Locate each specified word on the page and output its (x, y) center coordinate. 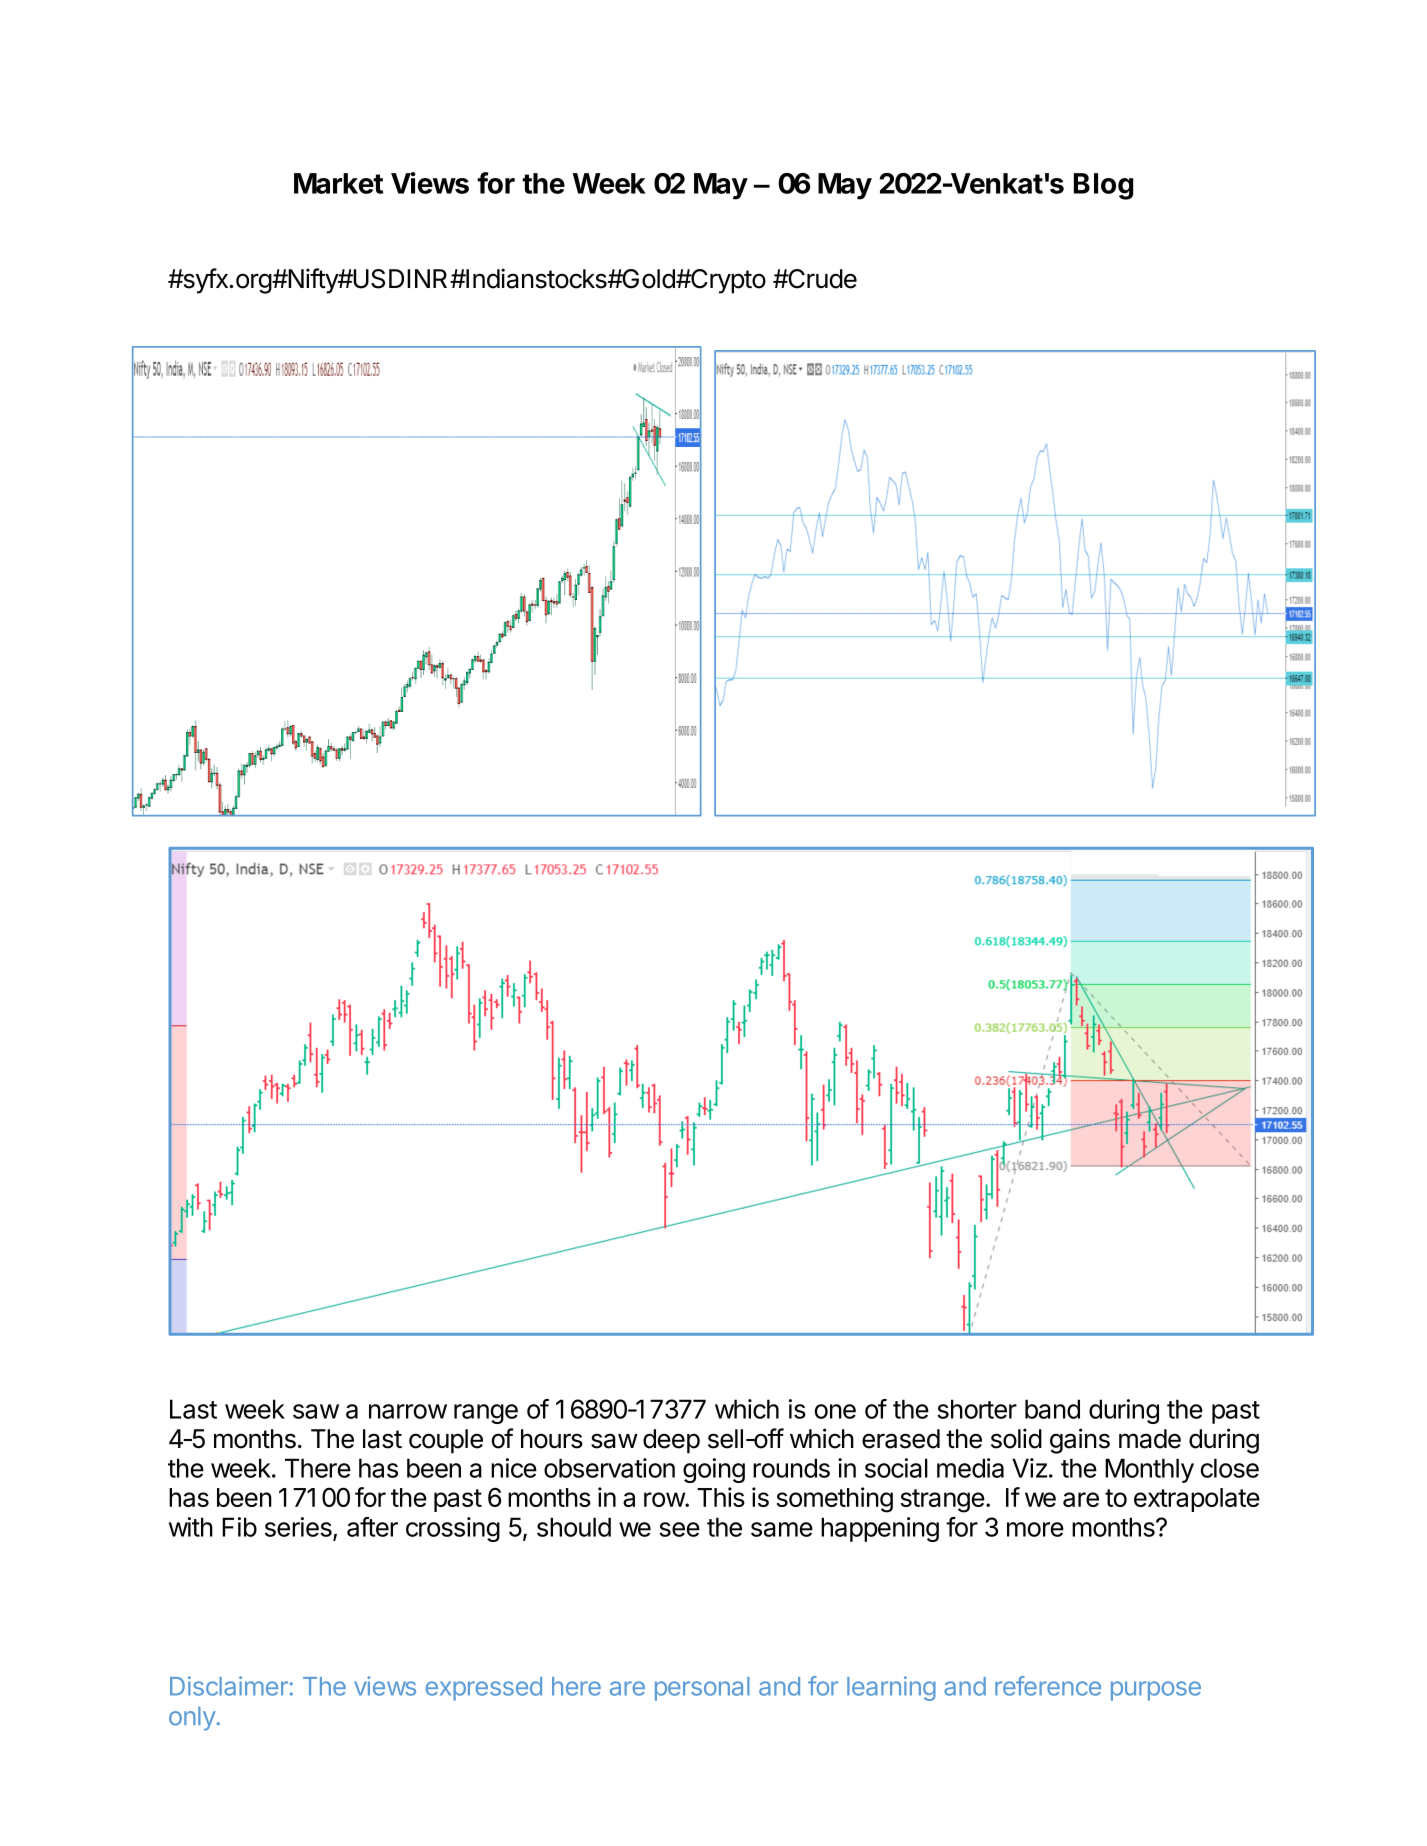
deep (671, 1441)
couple (446, 1441)
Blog (1103, 186)
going (714, 1470)
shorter (977, 1409)
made (1150, 1439)
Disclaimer (229, 1686)
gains (1080, 1441)
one (835, 1411)
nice (514, 1468)
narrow (408, 1411)
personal (702, 1689)
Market (338, 183)
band (1052, 1409)
